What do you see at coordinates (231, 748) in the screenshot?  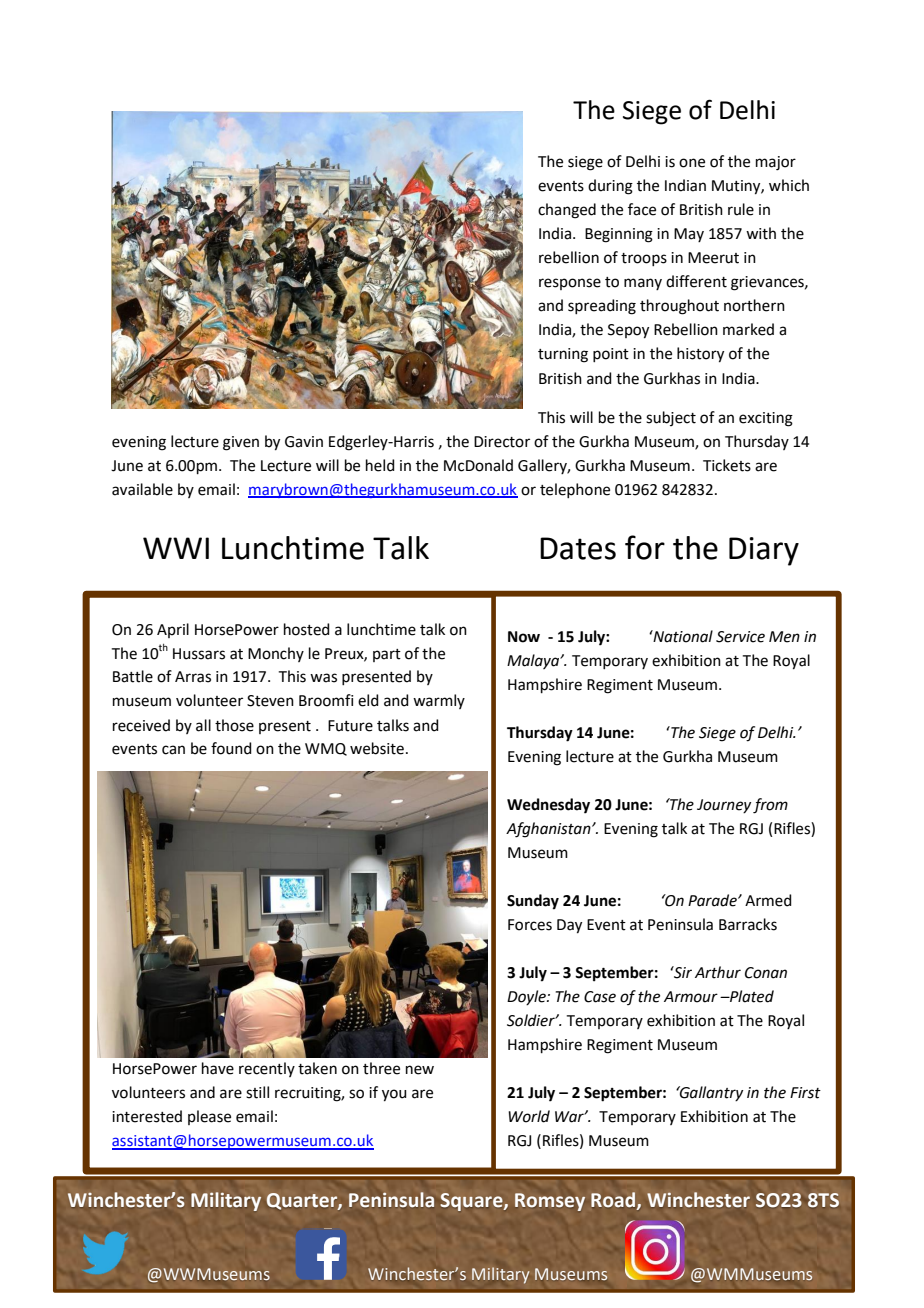 I see `found` at bounding box center [231, 748].
